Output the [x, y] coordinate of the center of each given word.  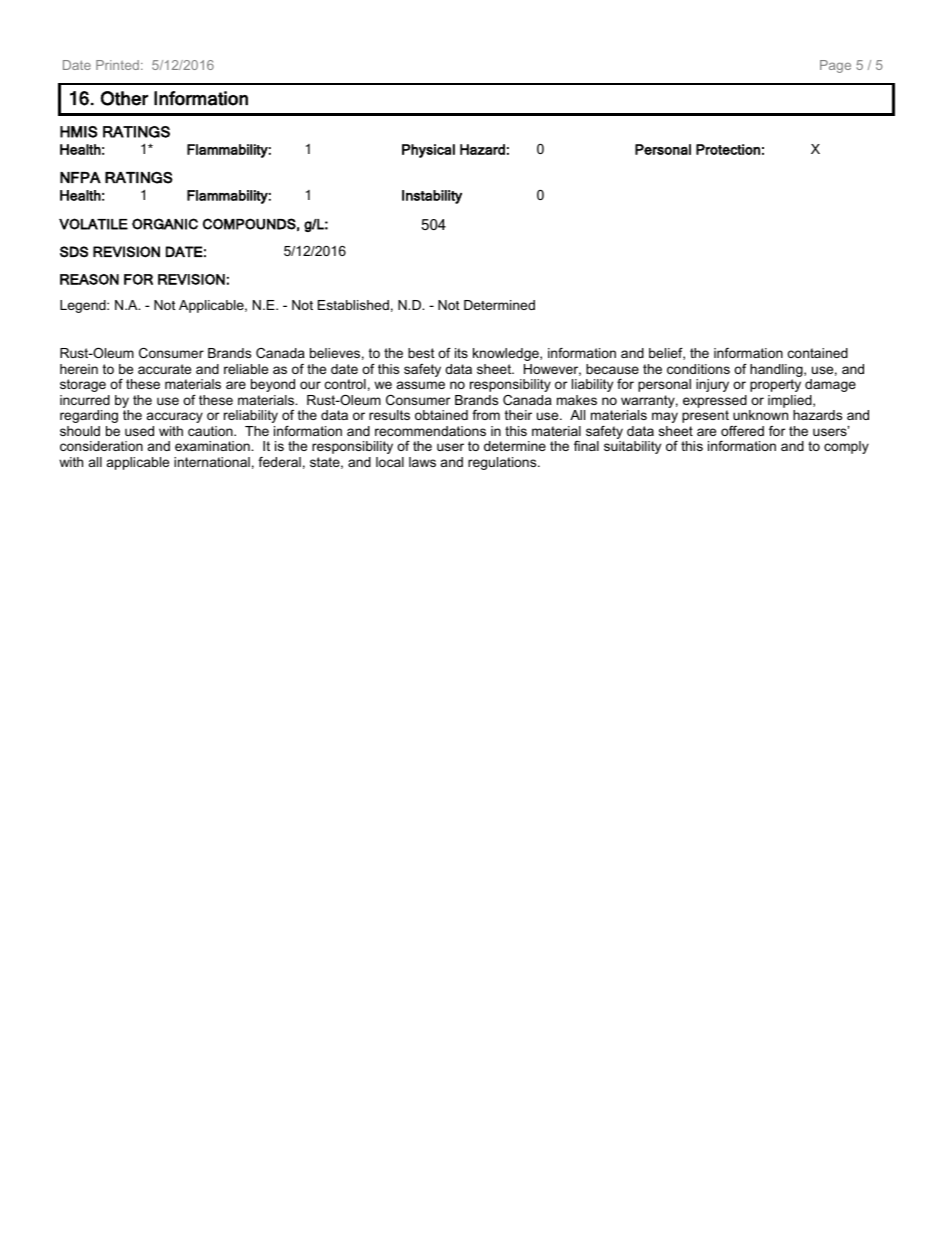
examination [213, 446]
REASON [89, 279]
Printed [117, 65]
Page [835, 66]
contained [818, 353]
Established [353, 305]
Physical [428, 151]
